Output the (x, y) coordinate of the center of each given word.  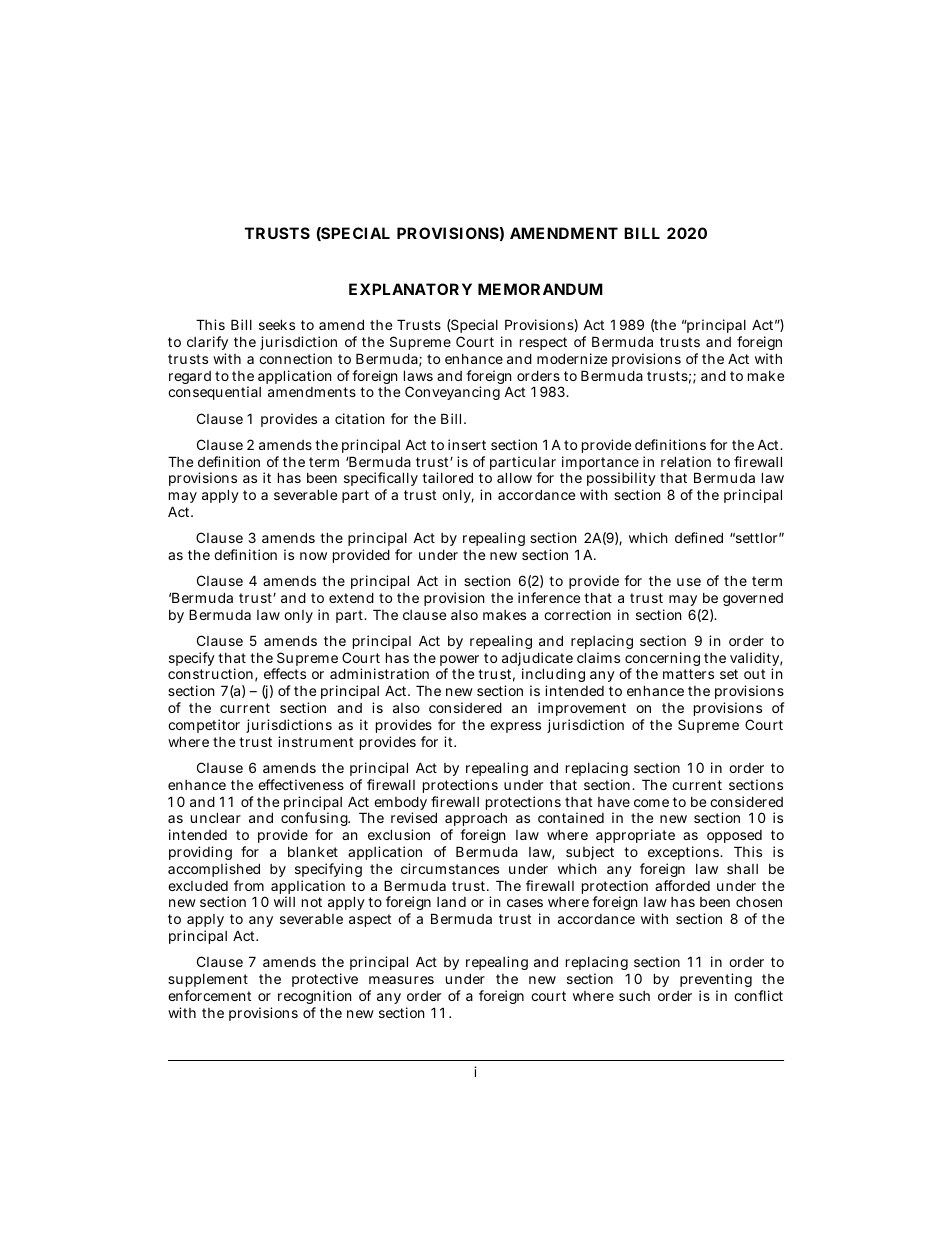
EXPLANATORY (410, 289)
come (651, 803)
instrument (315, 741)
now (313, 556)
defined (699, 537)
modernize (572, 358)
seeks (277, 324)
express (515, 727)
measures (401, 980)
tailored (447, 477)
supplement (208, 980)
